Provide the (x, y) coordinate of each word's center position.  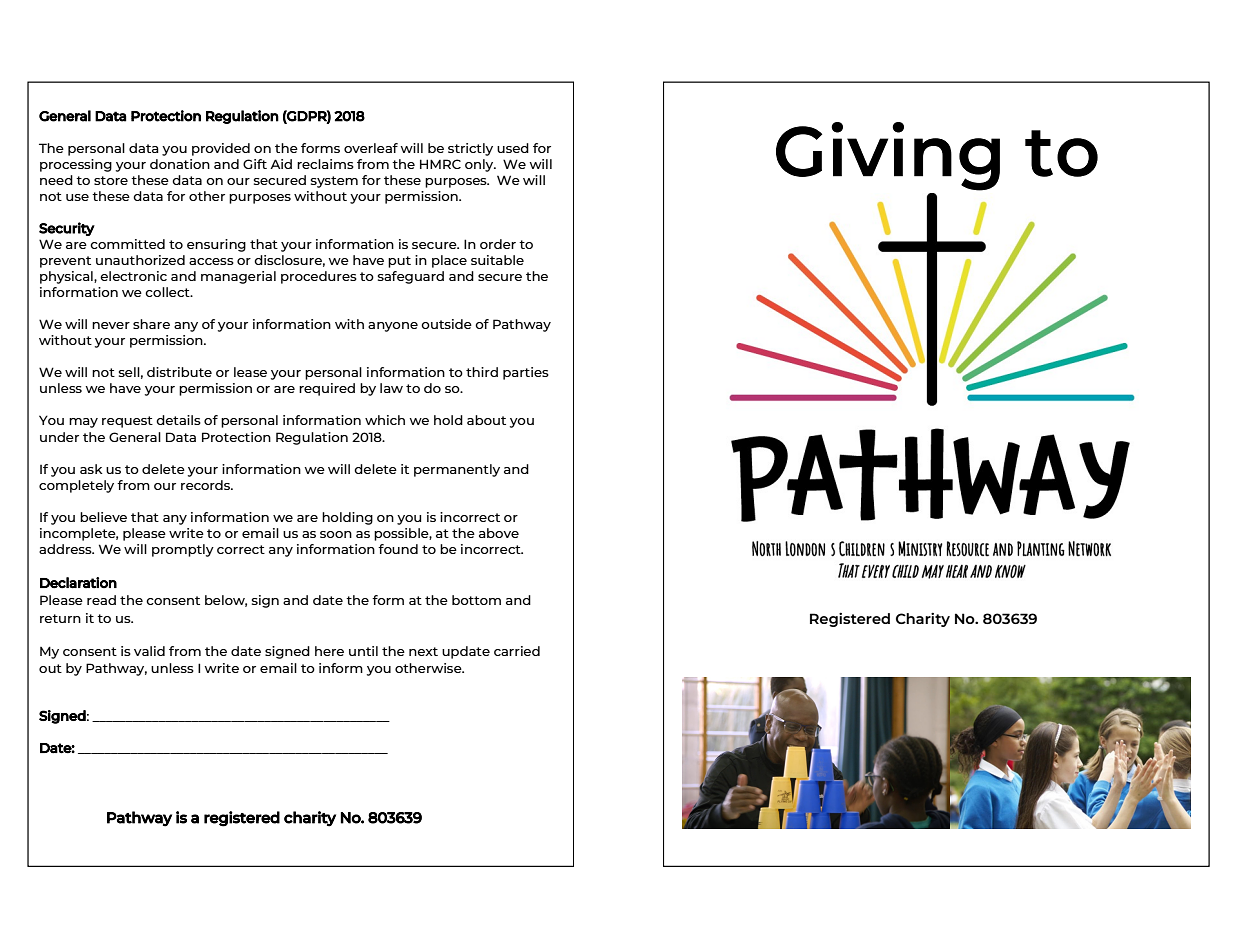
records (206, 485)
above (499, 533)
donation (180, 164)
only (480, 165)
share (151, 324)
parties (526, 373)
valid (149, 651)
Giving (888, 156)
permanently (457, 470)
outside (446, 324)
